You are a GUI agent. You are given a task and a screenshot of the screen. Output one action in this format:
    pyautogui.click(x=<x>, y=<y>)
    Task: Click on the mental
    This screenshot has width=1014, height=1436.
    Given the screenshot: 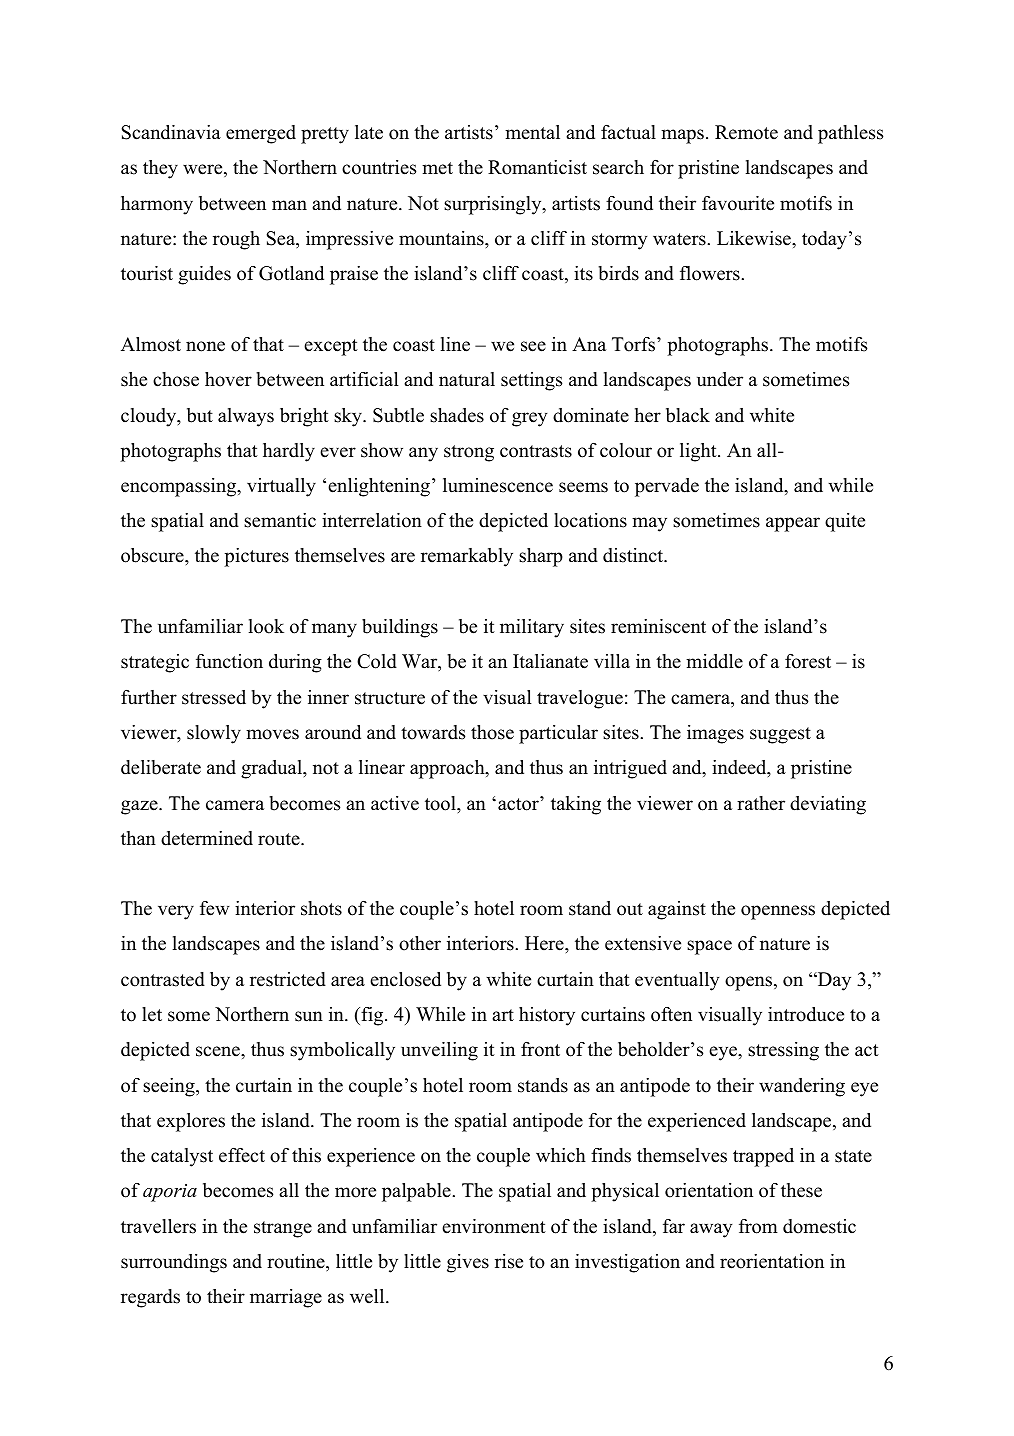 What is the action you would take?
    pyautogui.click(x=532, y=132)
